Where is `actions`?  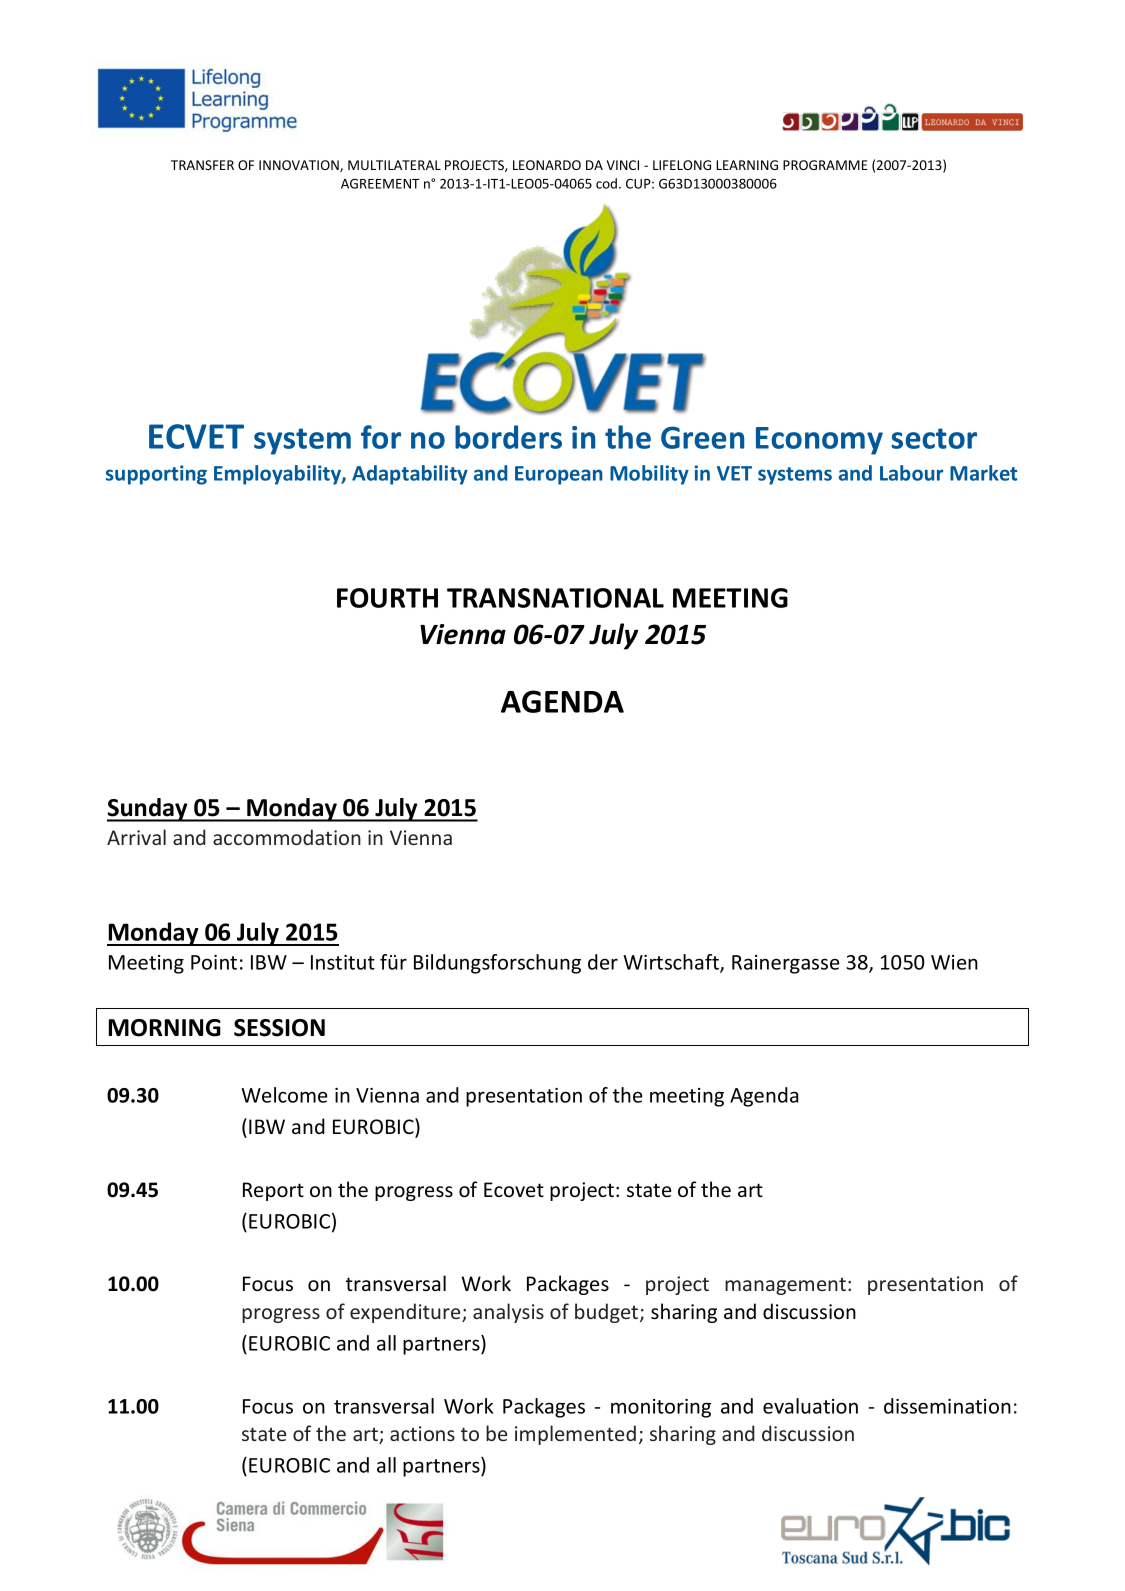
actions is located at coordinates (422, 1433).
